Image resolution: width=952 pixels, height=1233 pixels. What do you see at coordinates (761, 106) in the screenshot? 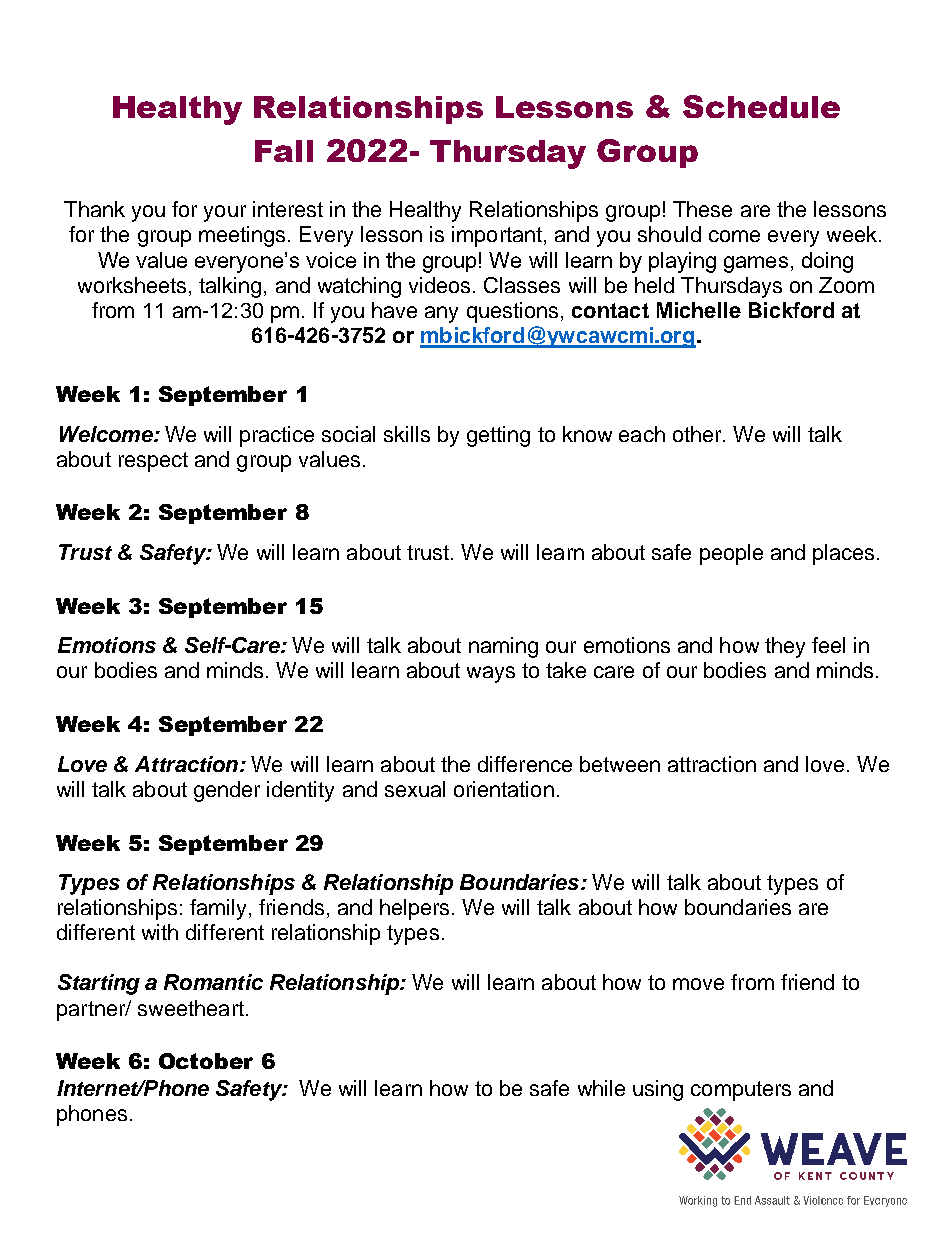
I see `Schedule` at bounding box center [761, 106].
